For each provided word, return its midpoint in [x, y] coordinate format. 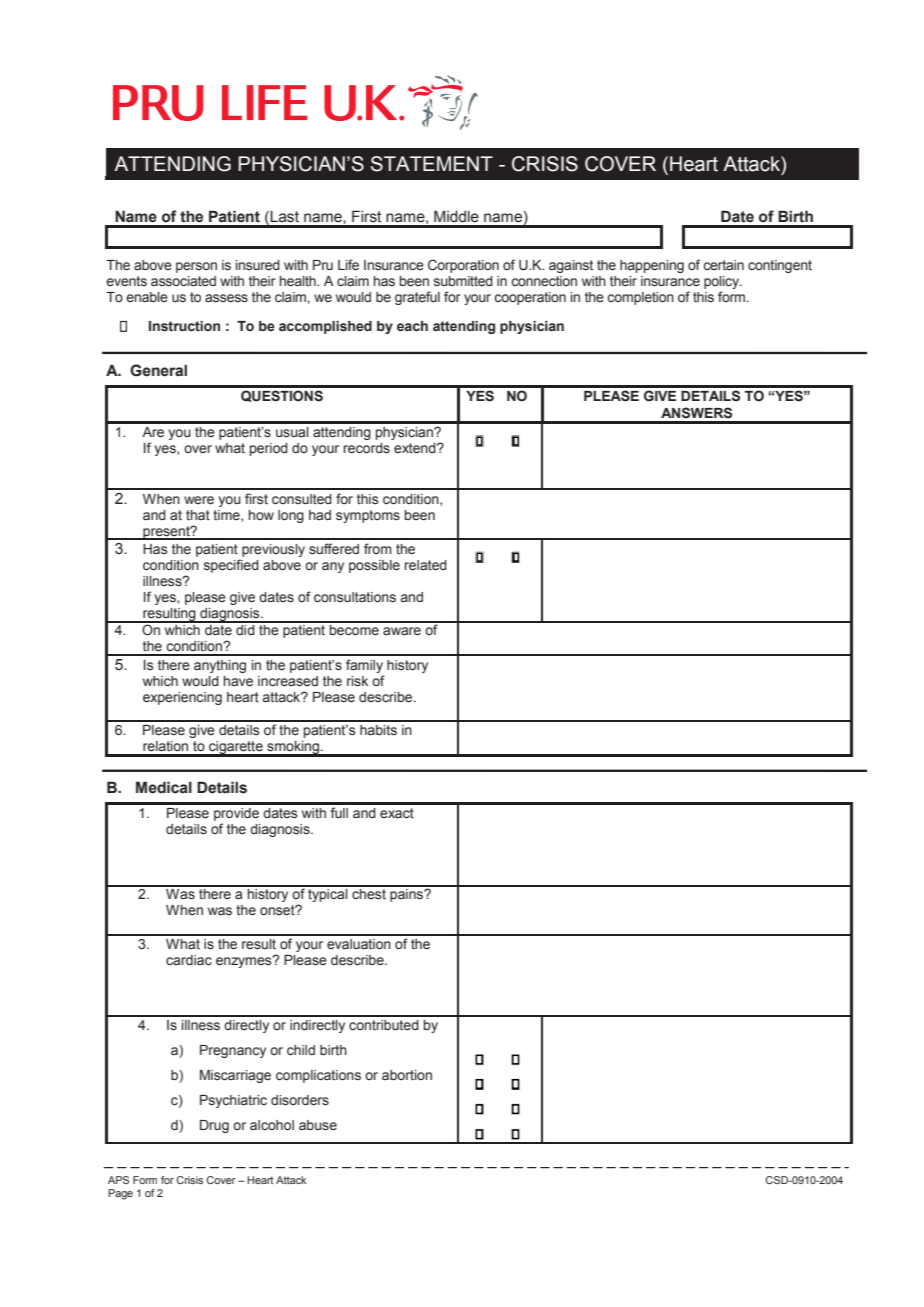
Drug [214, 1126]
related [426, 565]
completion [640, 298]
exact [397, 813]
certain [723, 265]
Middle [456, 216]
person [196, 267]
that [198, 515]
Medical [164, 787]
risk [357, 681]
